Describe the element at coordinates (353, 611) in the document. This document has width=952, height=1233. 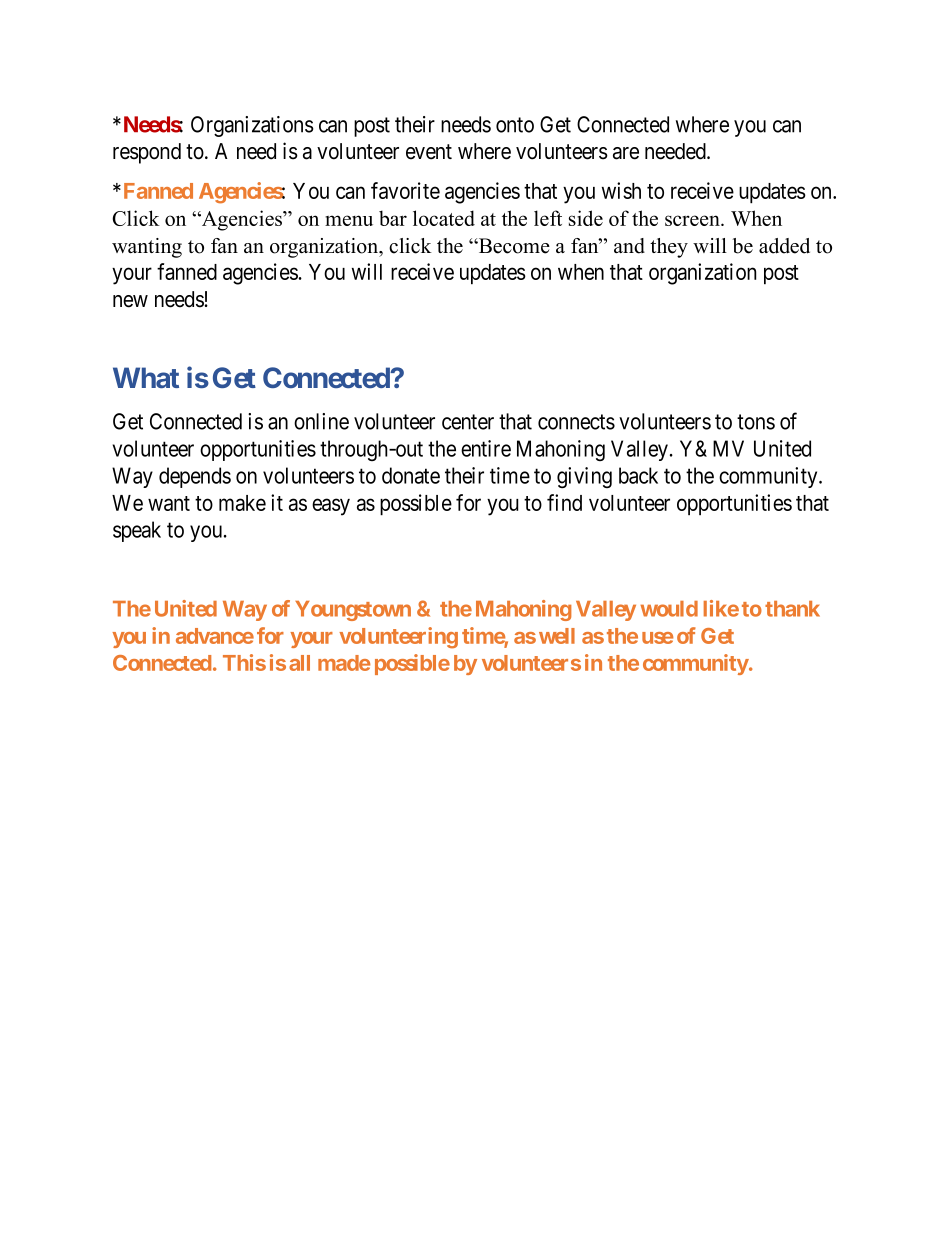
I see `Youngstown` at that location.
